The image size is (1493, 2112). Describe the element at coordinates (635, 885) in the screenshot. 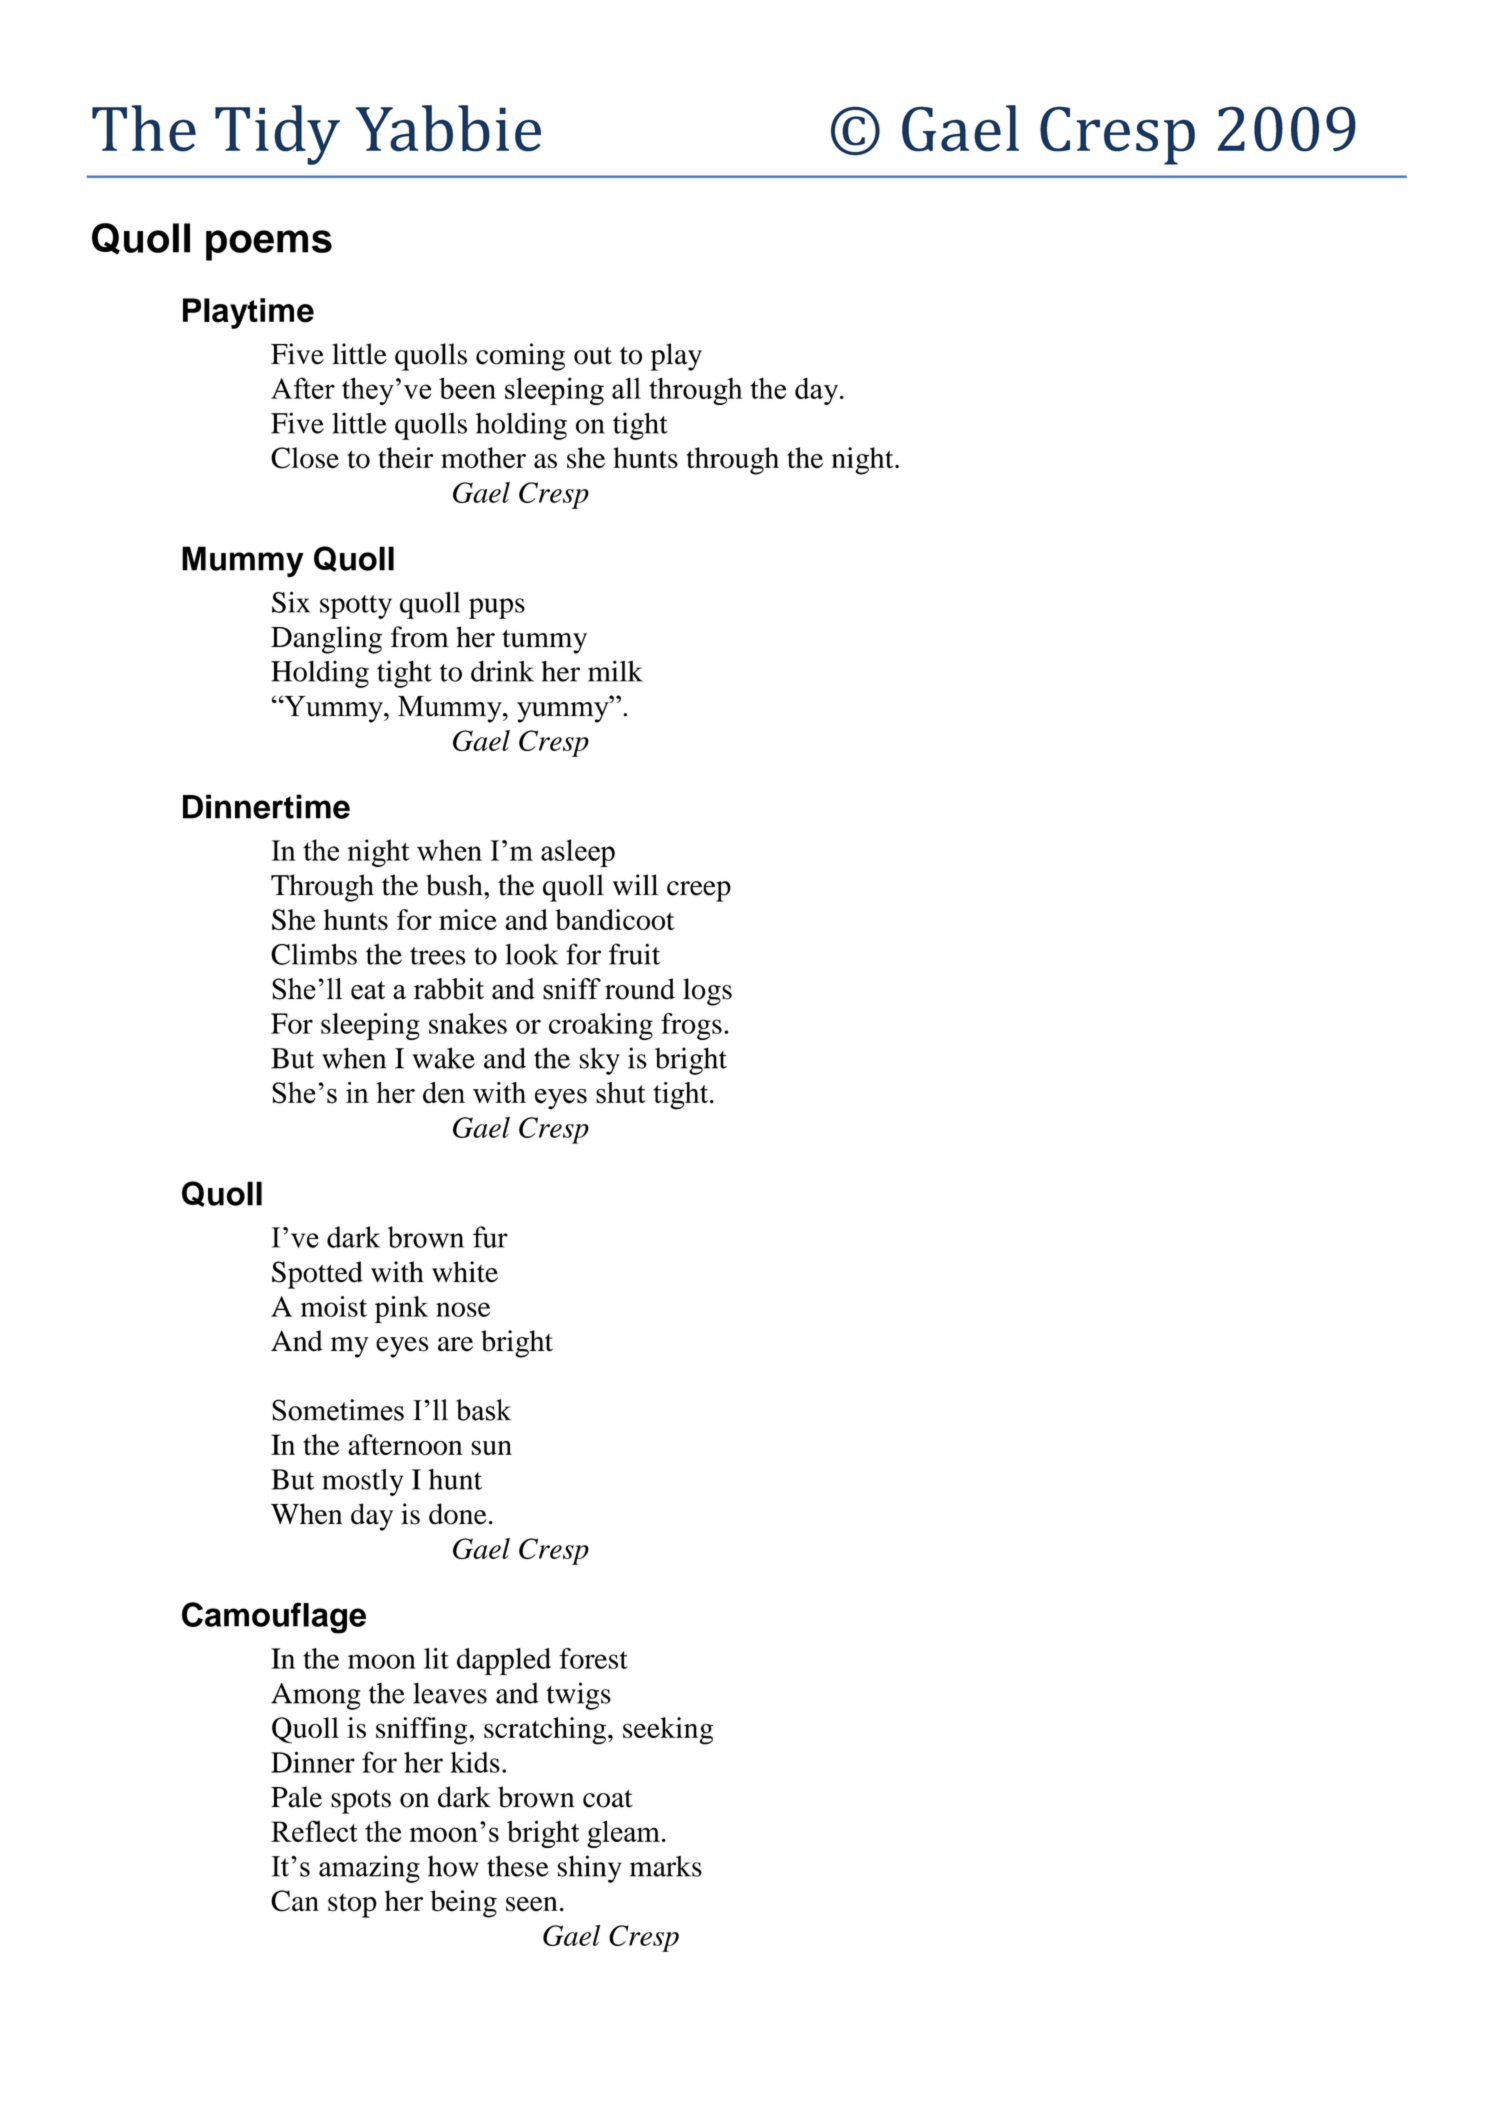

I see `will` at that location.
